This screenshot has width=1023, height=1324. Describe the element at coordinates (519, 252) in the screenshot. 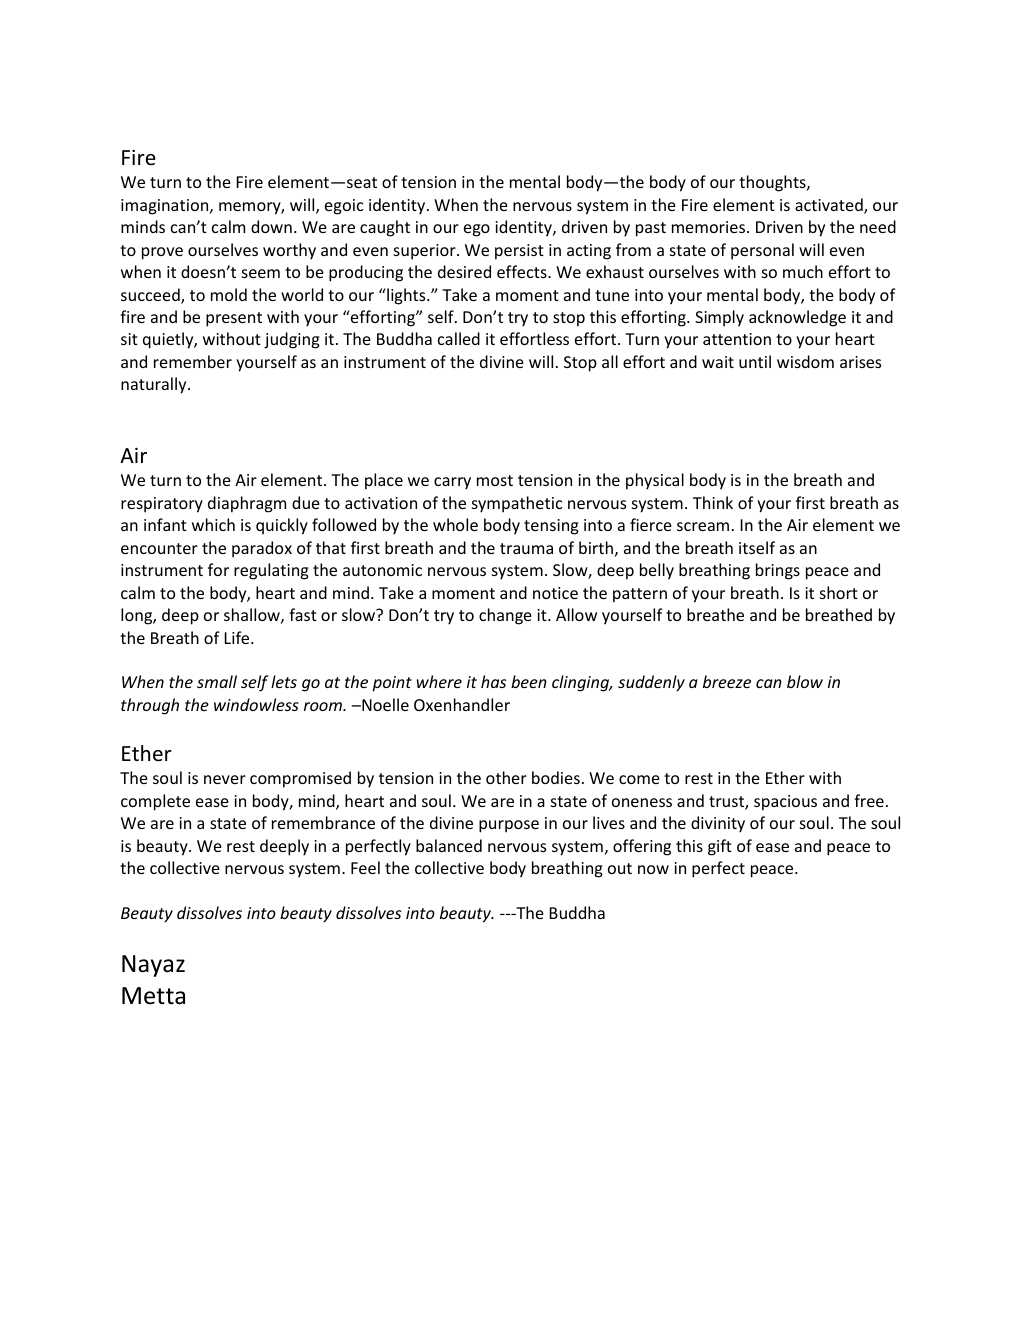

I see `persist` at that location.
